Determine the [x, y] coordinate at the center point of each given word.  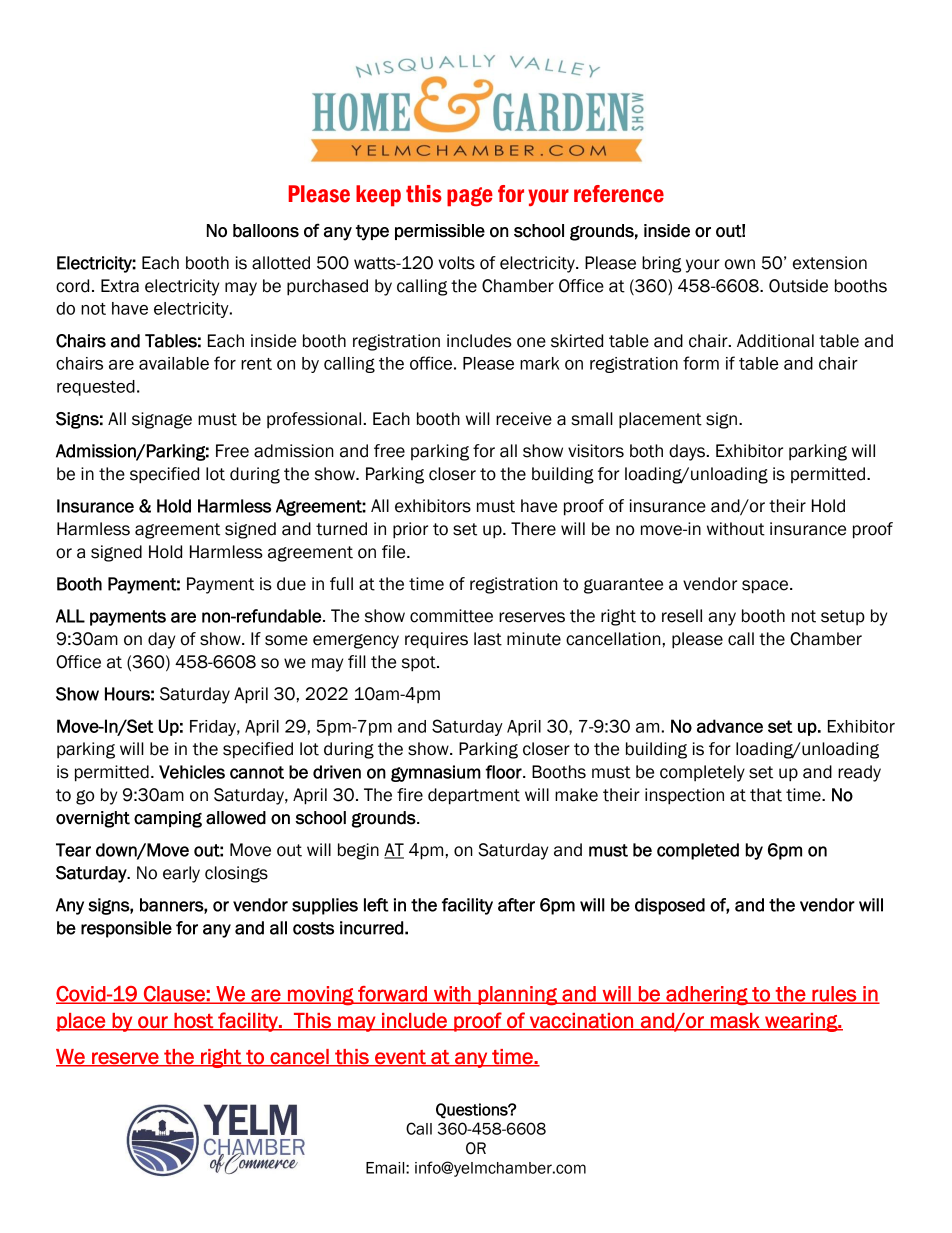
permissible [440, 232]
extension [830, 263]
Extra [120, 286]
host [193, 1021]
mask [735, 1021]
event [400, 1058]
